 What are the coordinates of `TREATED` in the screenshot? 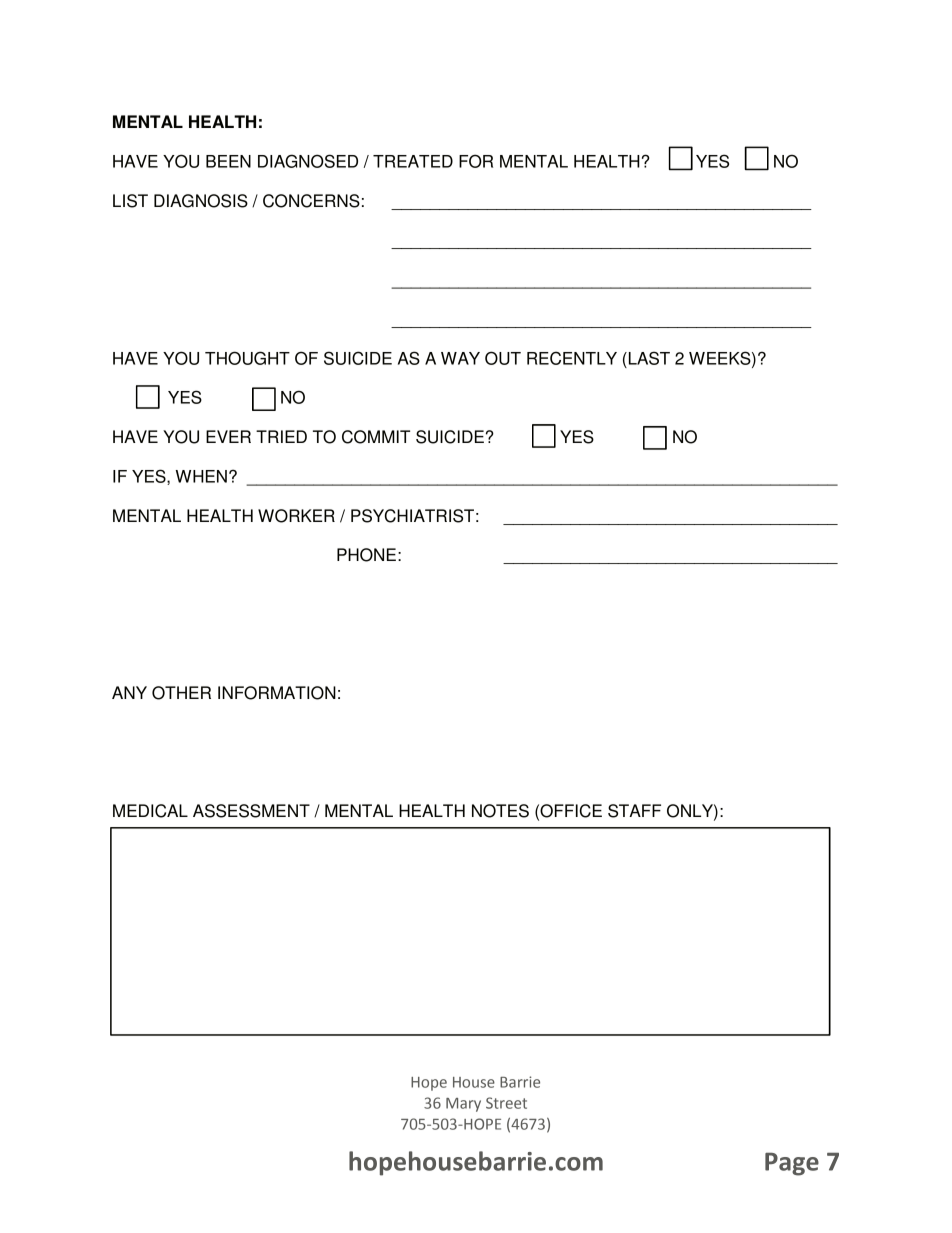 It's located at (413, 161).
